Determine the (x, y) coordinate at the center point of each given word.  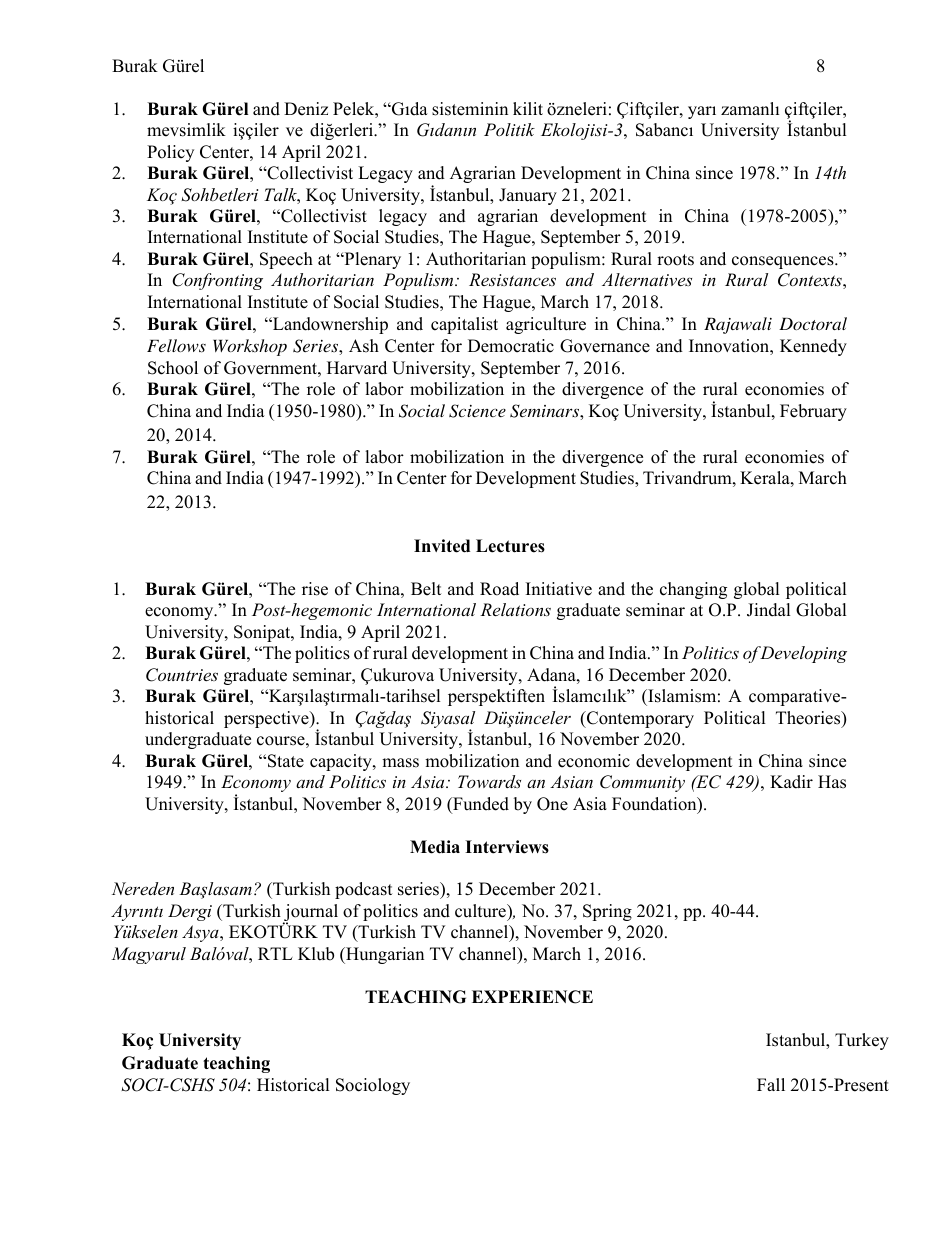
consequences (784, 262)
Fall (771, 1084)
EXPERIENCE (532, 997)
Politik (509, 129)
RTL (275, 953)
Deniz (306, 109)
